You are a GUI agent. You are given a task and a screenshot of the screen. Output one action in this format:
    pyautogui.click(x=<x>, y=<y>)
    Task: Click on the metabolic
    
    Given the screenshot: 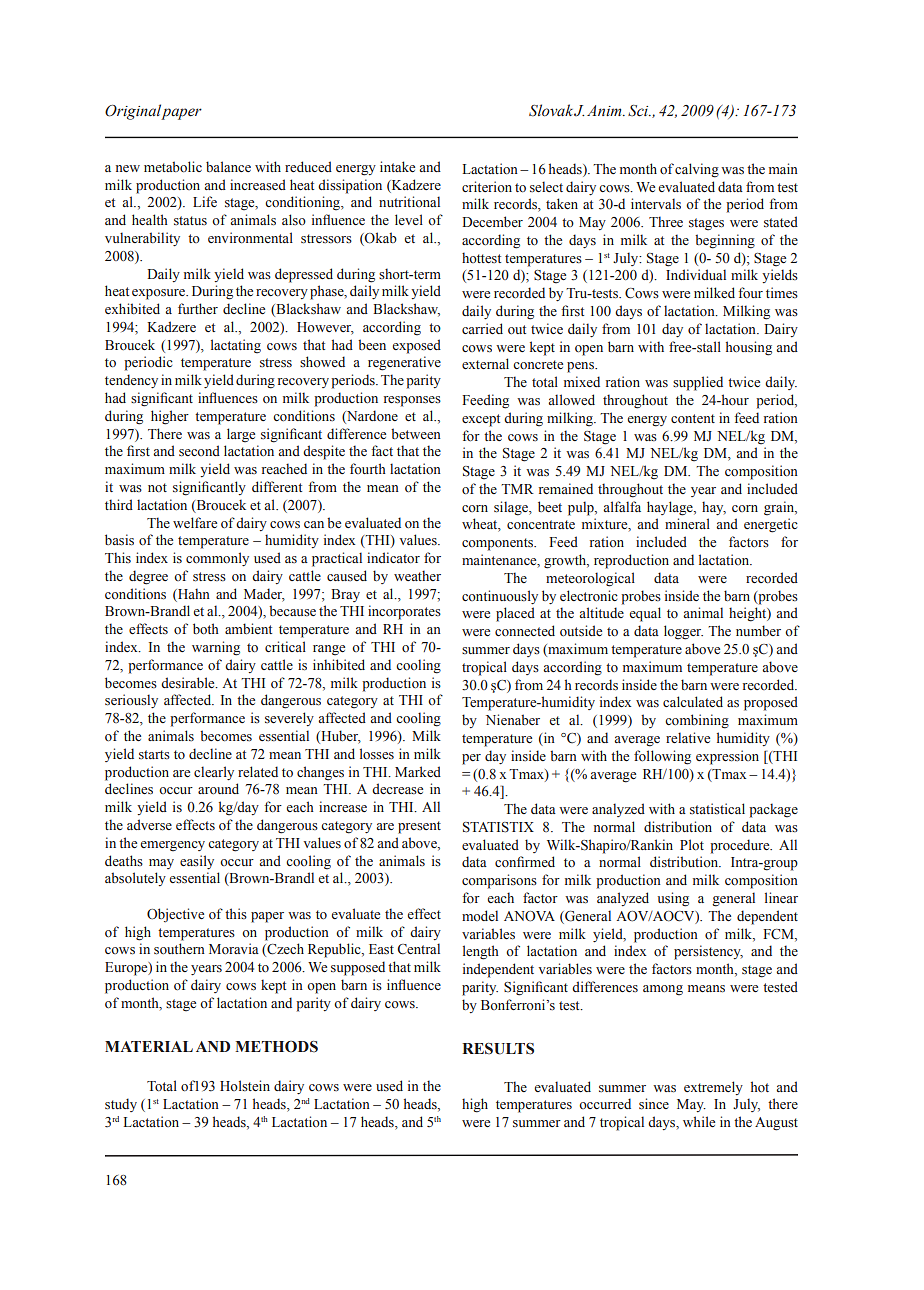 What is the action you would take?
    pyautogui.click(x=173, y=167)
